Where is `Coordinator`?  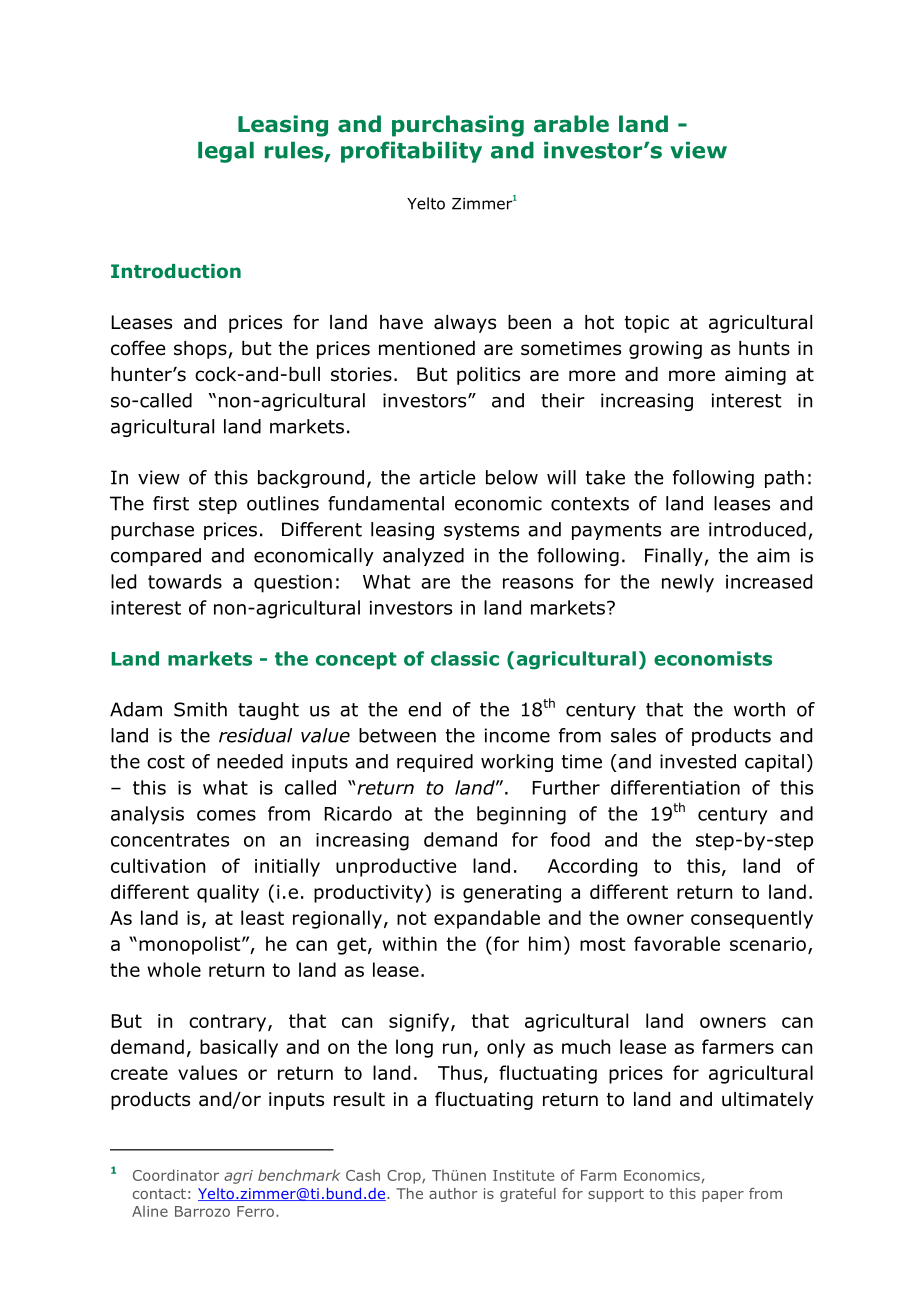 Coordinator is located at coordinates (176, 1175).
